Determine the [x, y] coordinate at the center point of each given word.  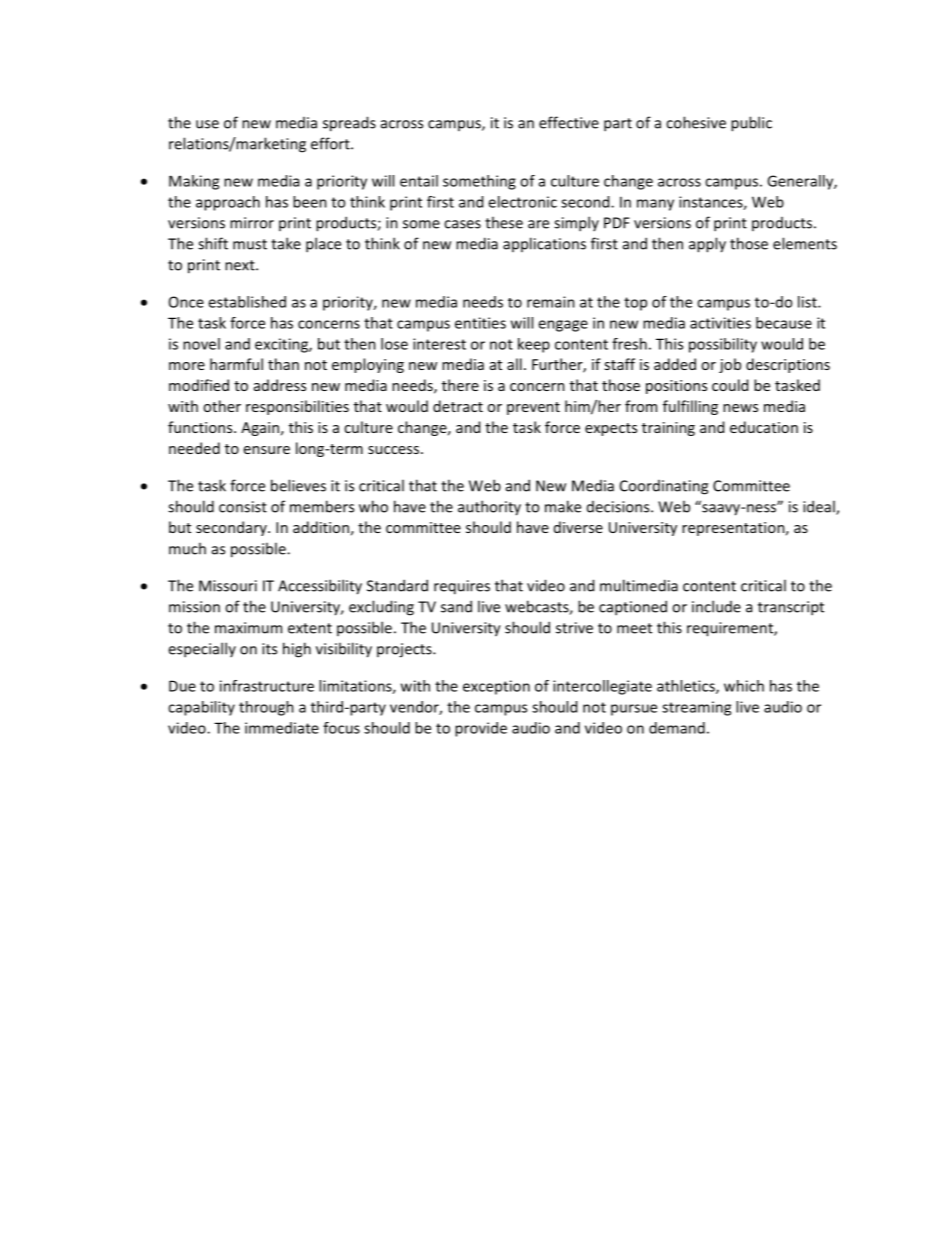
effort [331, 143]
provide [481, 729]
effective [569, 122]
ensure [267, 450]
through [266, 708]
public [751, 124]
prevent [533, 408]
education [764, 427]
